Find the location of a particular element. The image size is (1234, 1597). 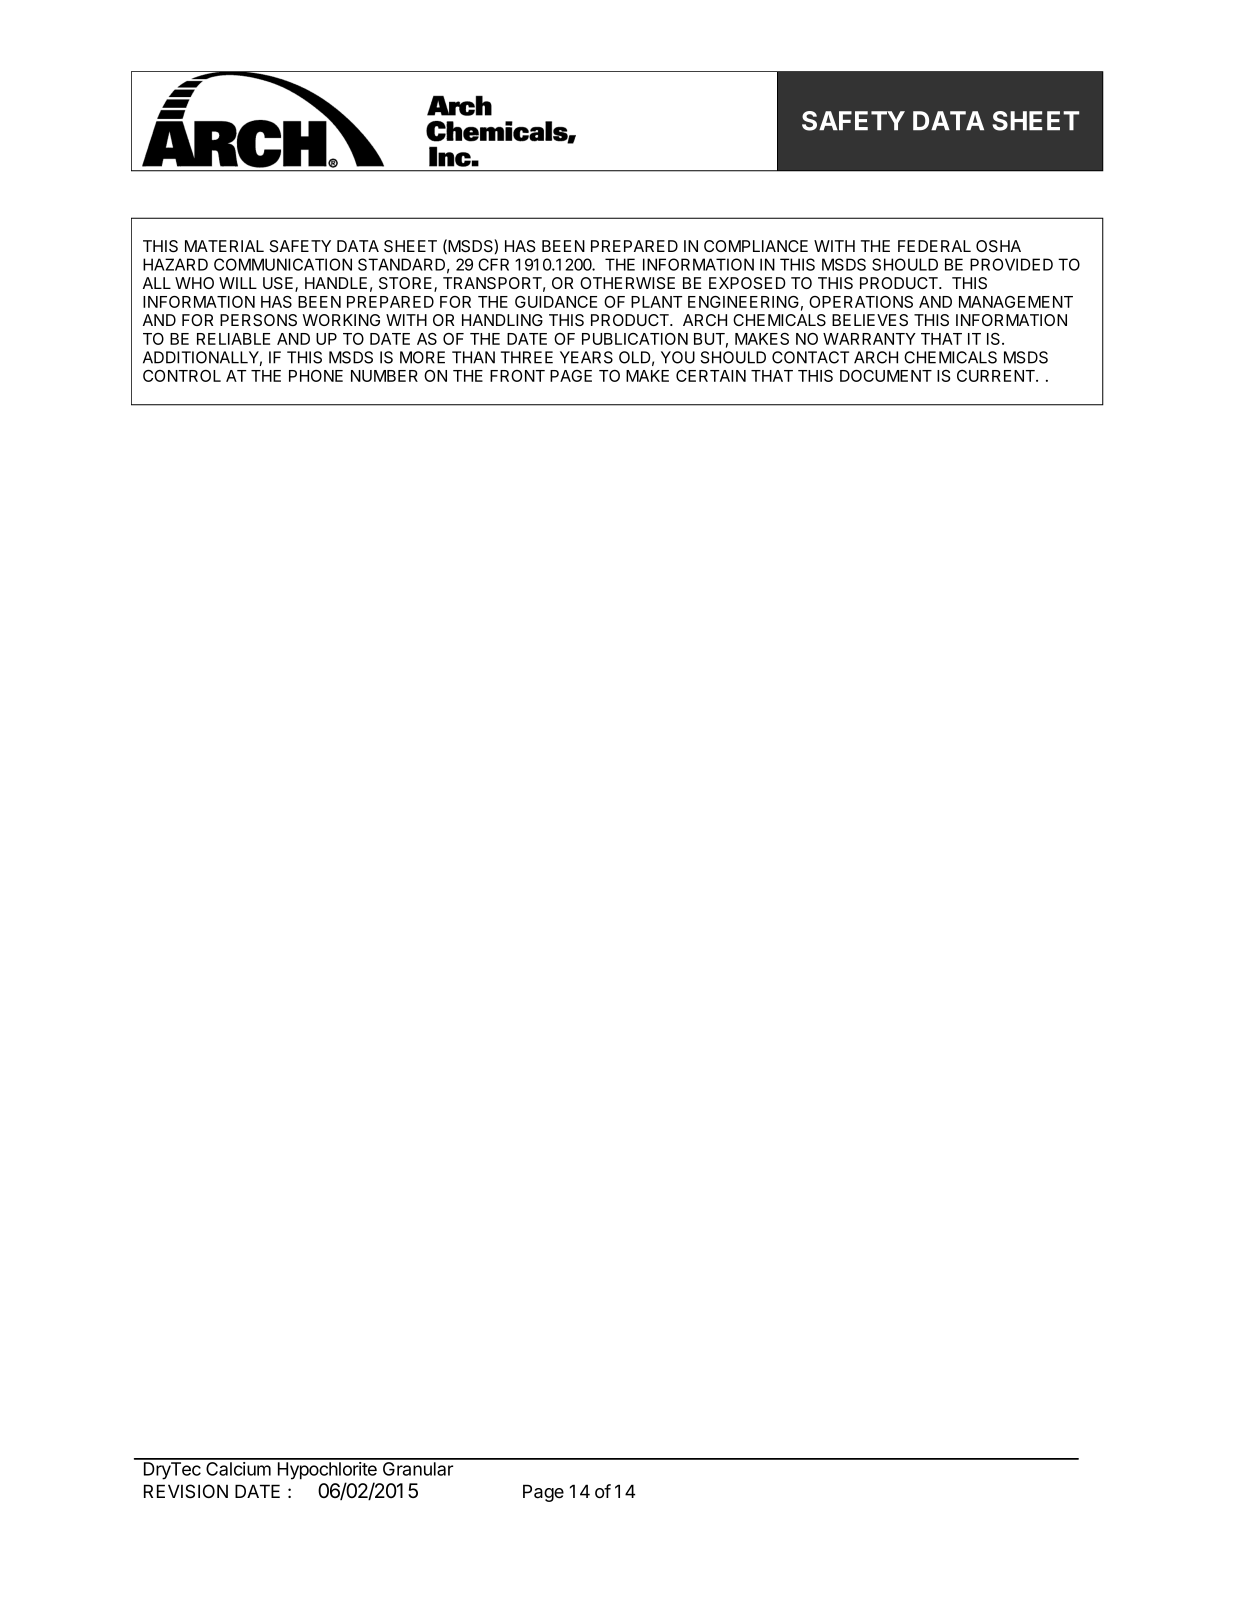

REVISION is located at coordinates (186, 1491).
